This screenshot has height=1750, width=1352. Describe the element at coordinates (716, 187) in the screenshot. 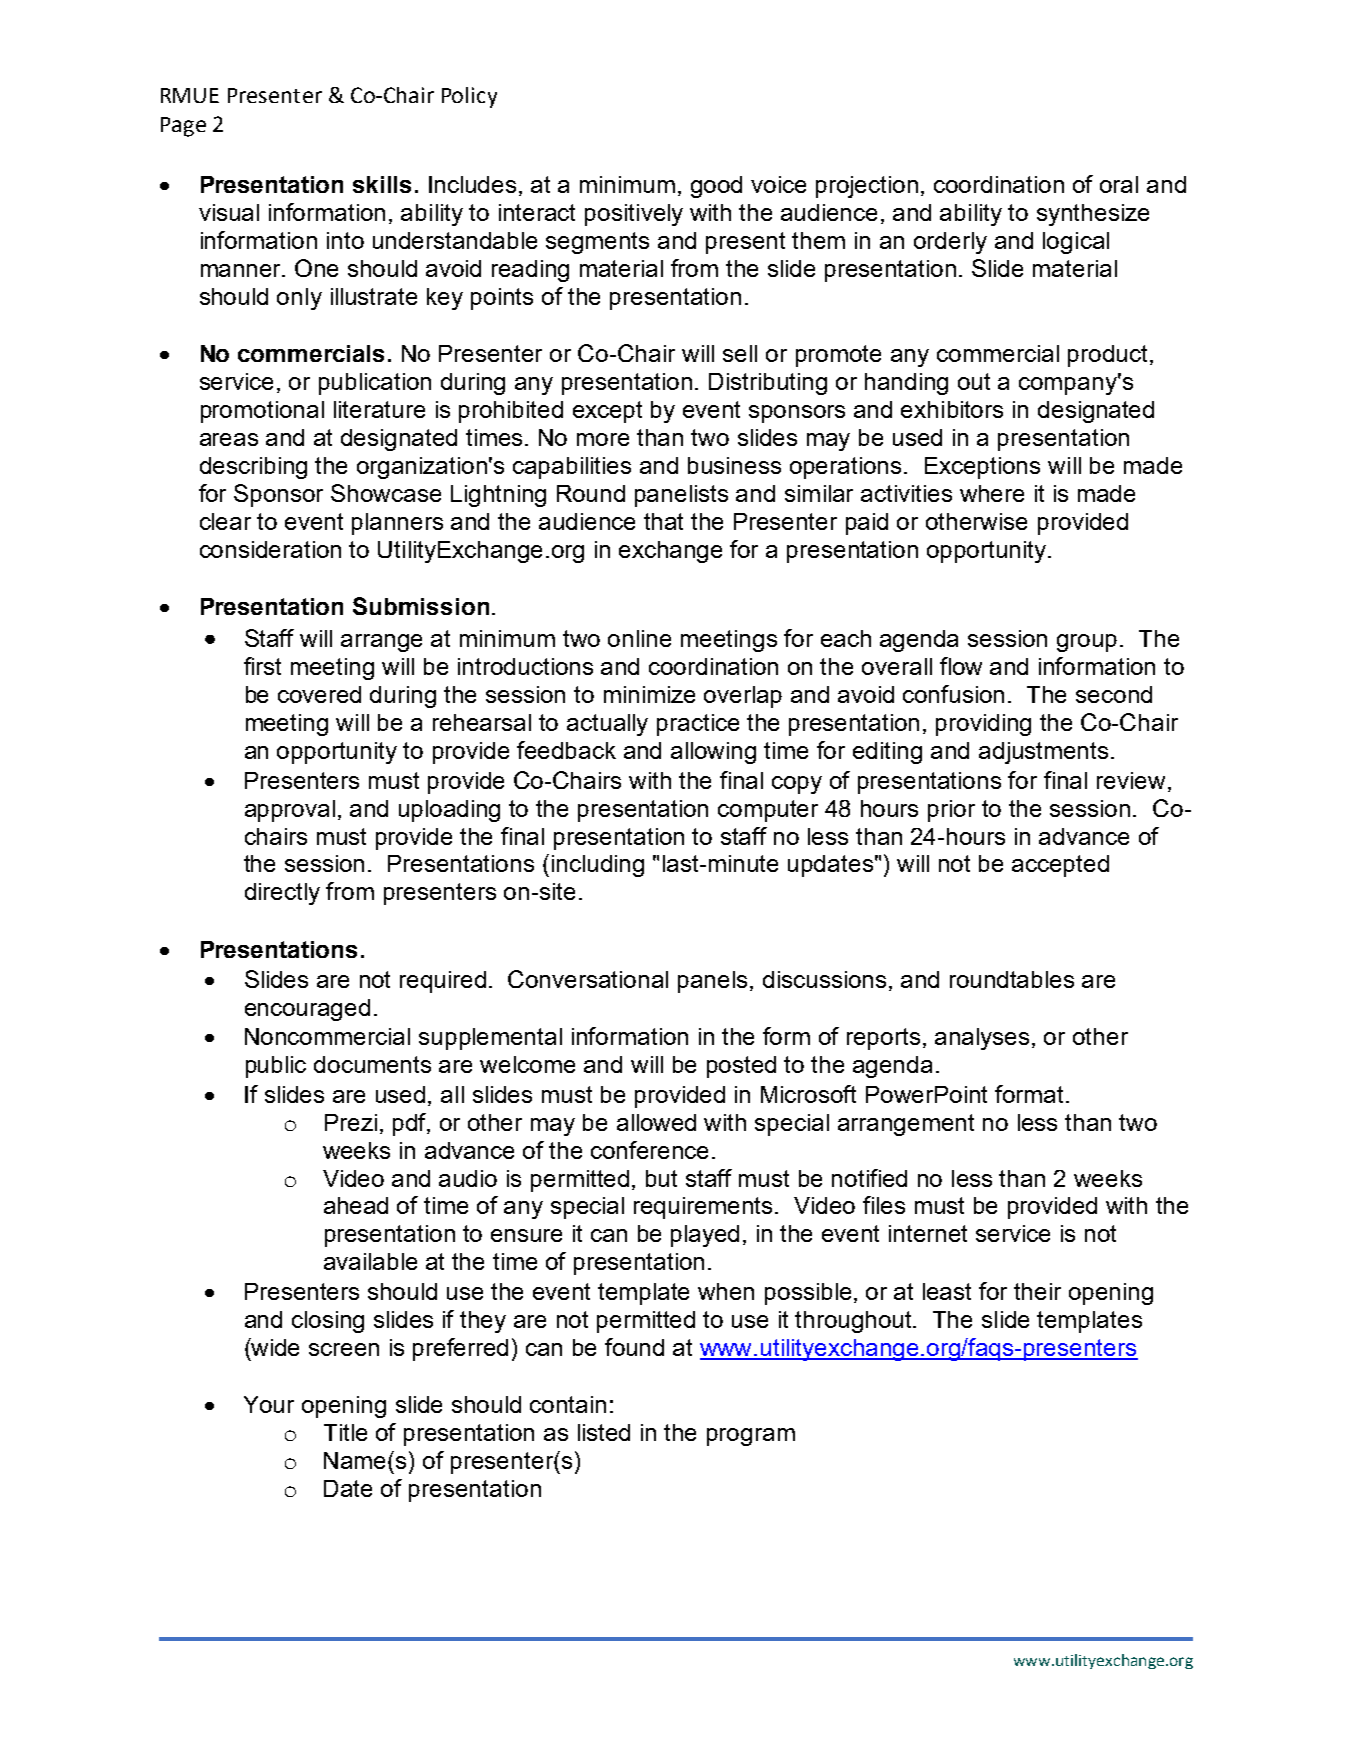

I see `good` at that location.
